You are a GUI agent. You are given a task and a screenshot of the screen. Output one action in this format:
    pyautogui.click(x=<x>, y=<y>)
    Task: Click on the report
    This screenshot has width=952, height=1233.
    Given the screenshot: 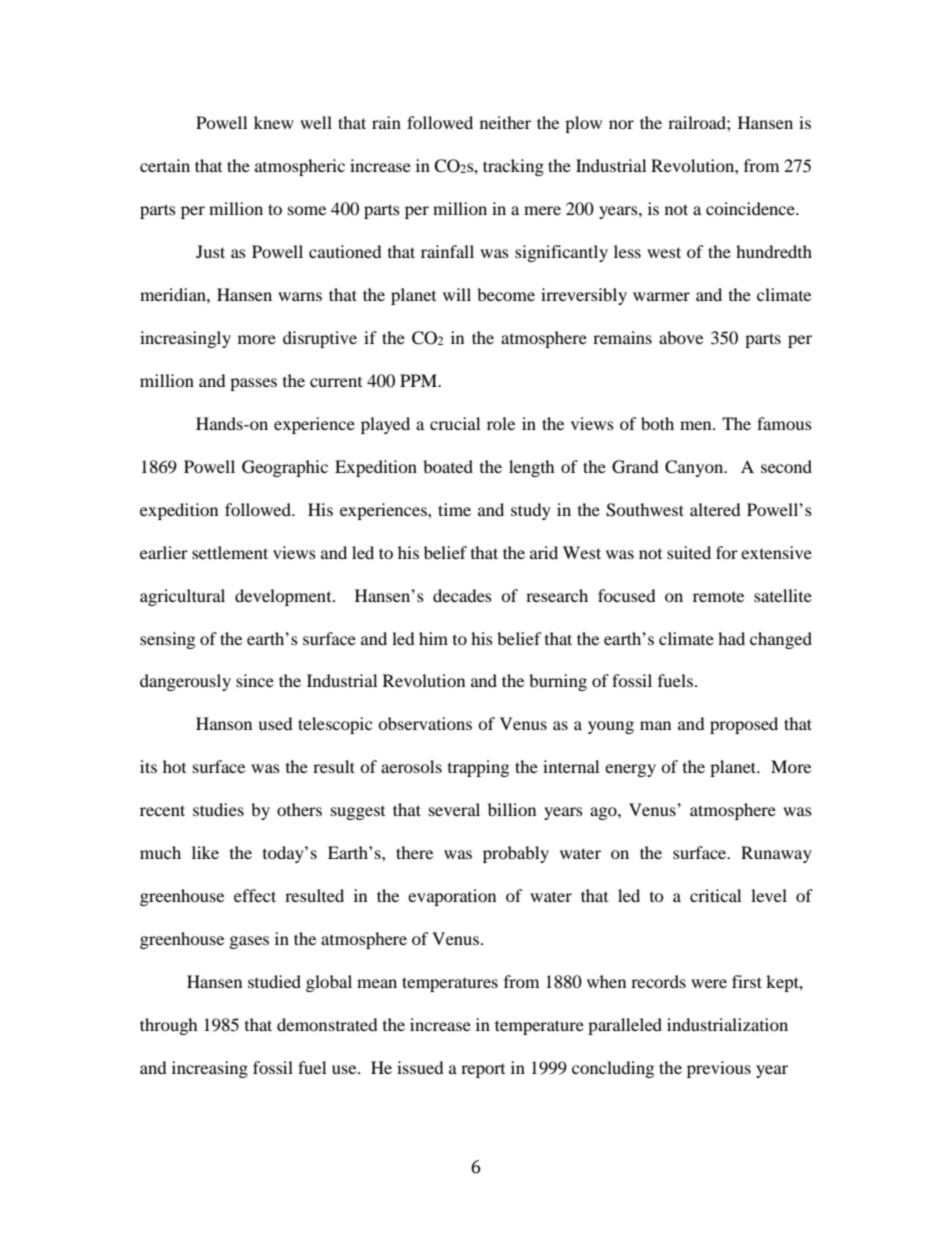 What is the action you would take?
    pyautogui.click(x=483, y=1071)
